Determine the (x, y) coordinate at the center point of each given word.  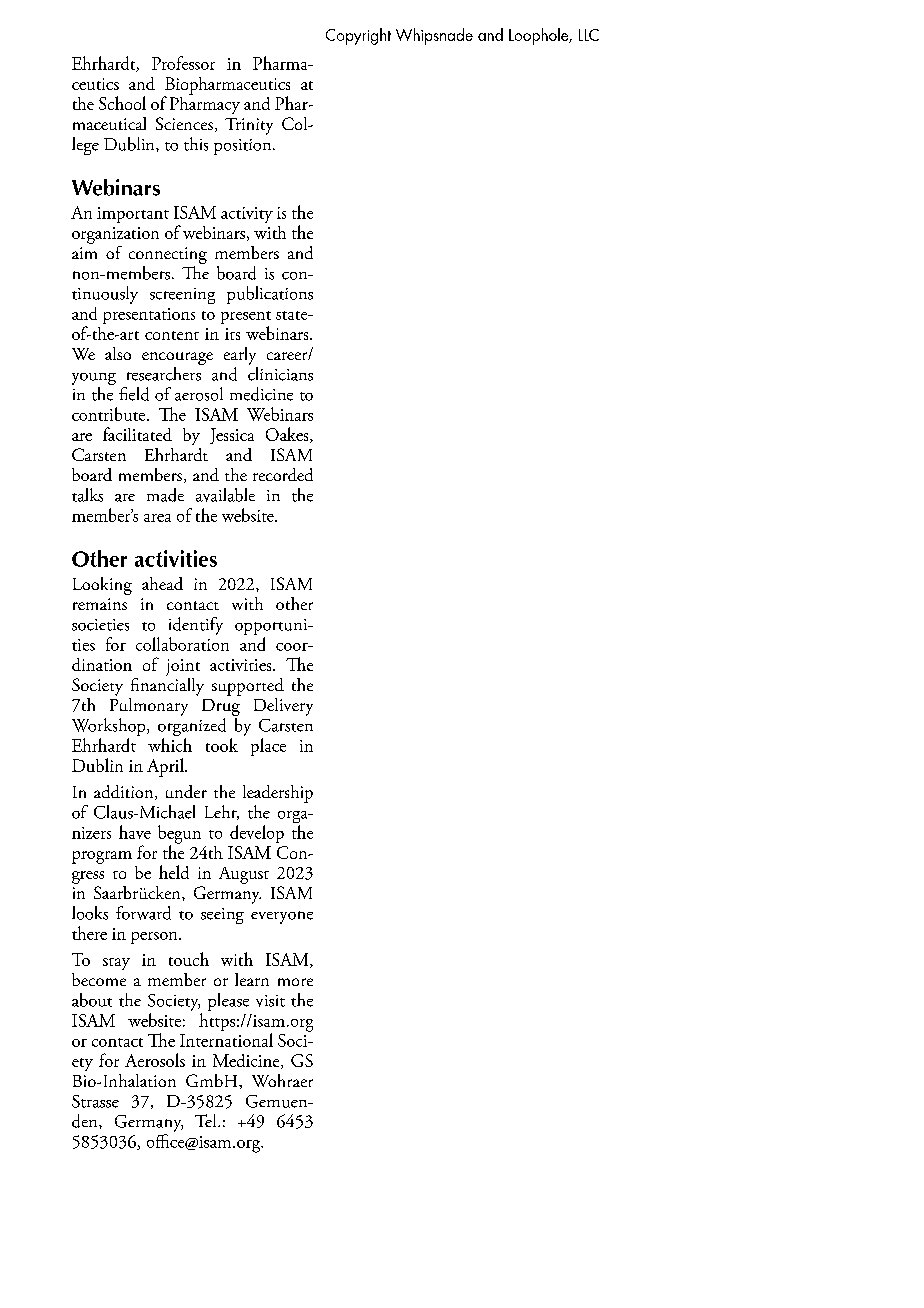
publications (270, 295)
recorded (283, 474)
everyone (282, 917)
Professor (183, 63)
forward (143, 913)
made (165, 495)
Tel (207, 1120)
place (268, 747)
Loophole (540, 36)
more (295, 982)
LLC (589, 35)
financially (167, 685)
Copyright (358, 36)
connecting (168, 255)
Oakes (288, 435)
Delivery (283, 707)
